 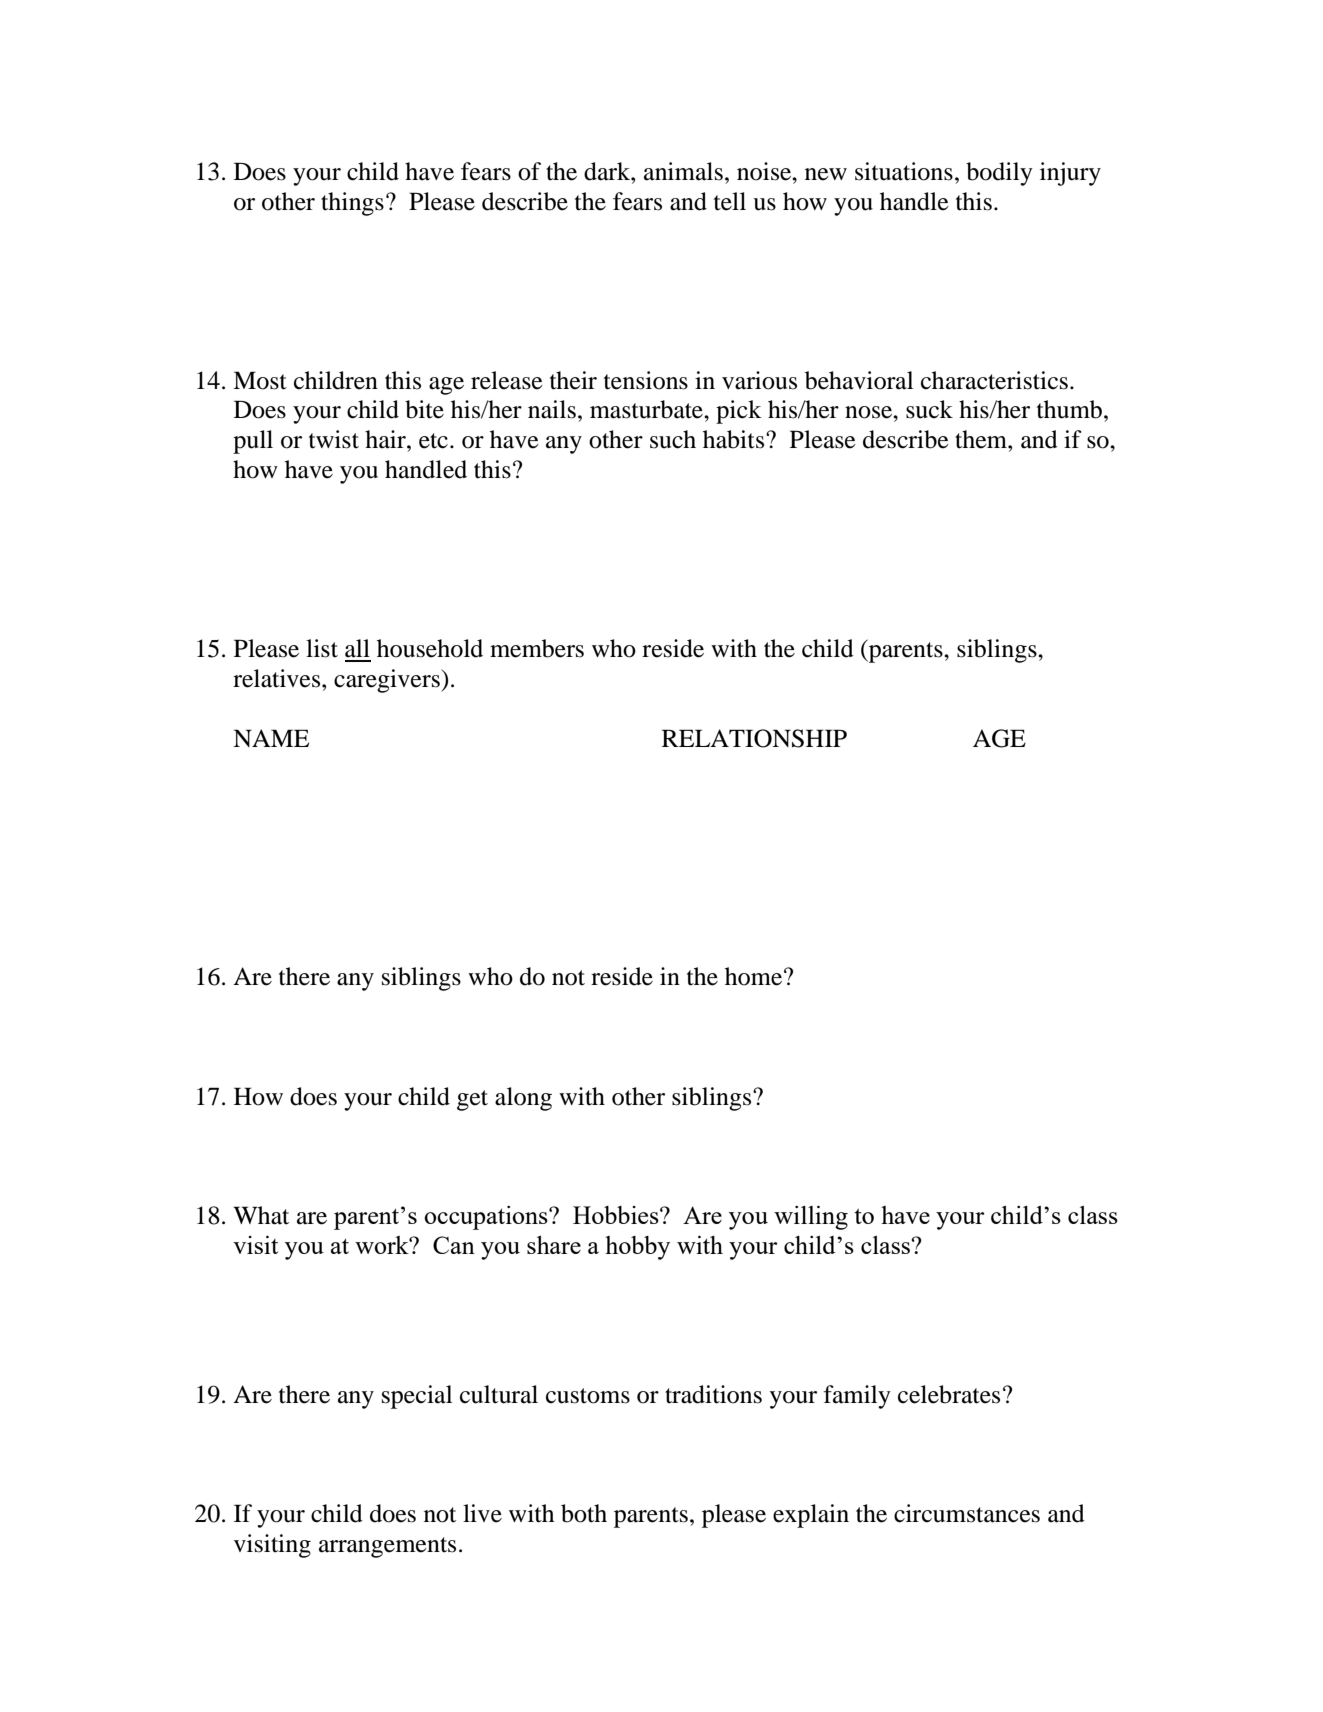 What do you see at coordinates (352, 204) in the screenshot?
I see `things` at bounding box center [352, 204].
